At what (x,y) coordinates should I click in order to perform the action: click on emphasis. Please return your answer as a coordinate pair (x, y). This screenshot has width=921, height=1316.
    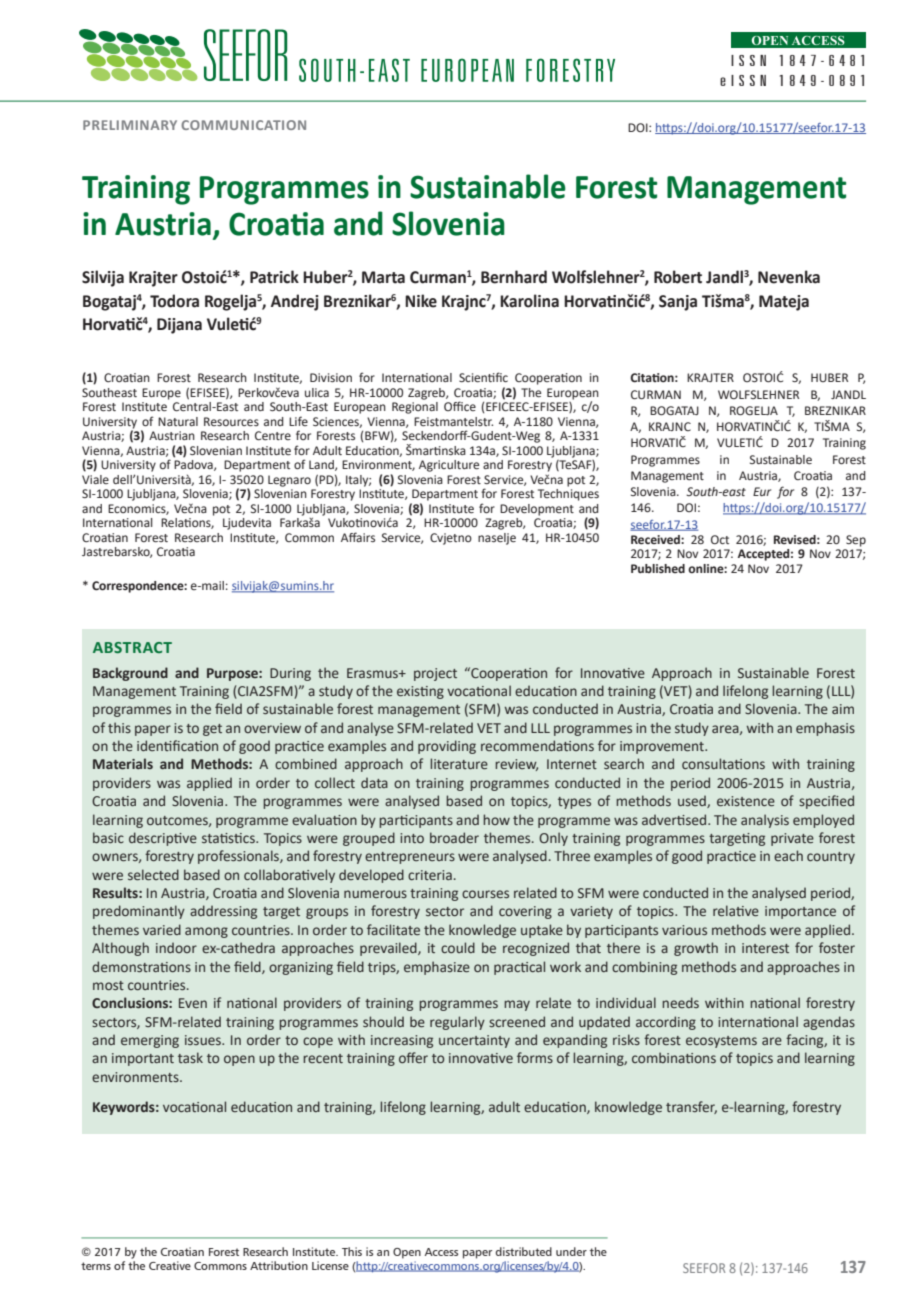
    Looking at the image, I should click on (825, 729).
